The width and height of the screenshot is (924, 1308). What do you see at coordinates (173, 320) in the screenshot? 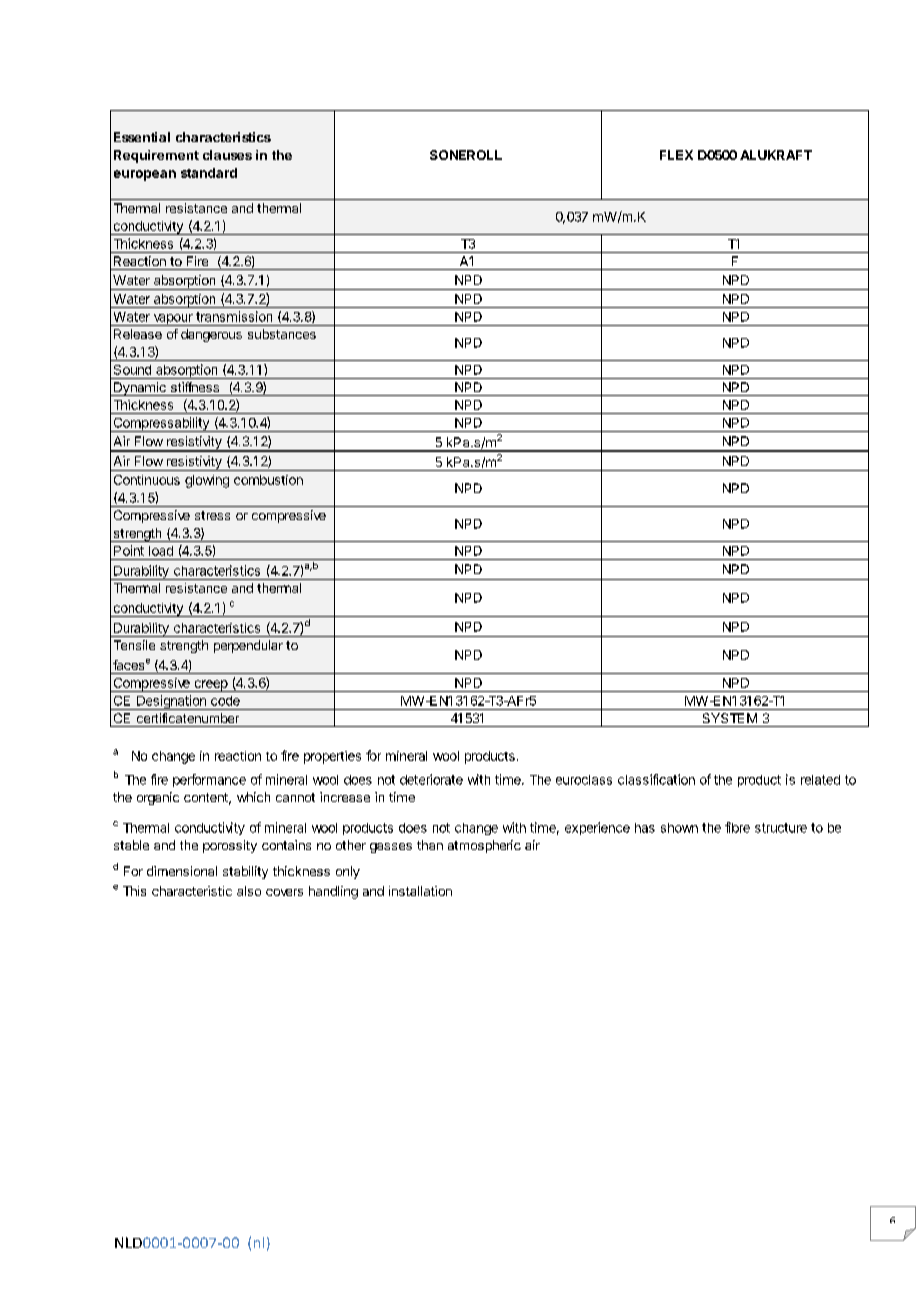
I see `vapour` at bounding box center [173, 320].
